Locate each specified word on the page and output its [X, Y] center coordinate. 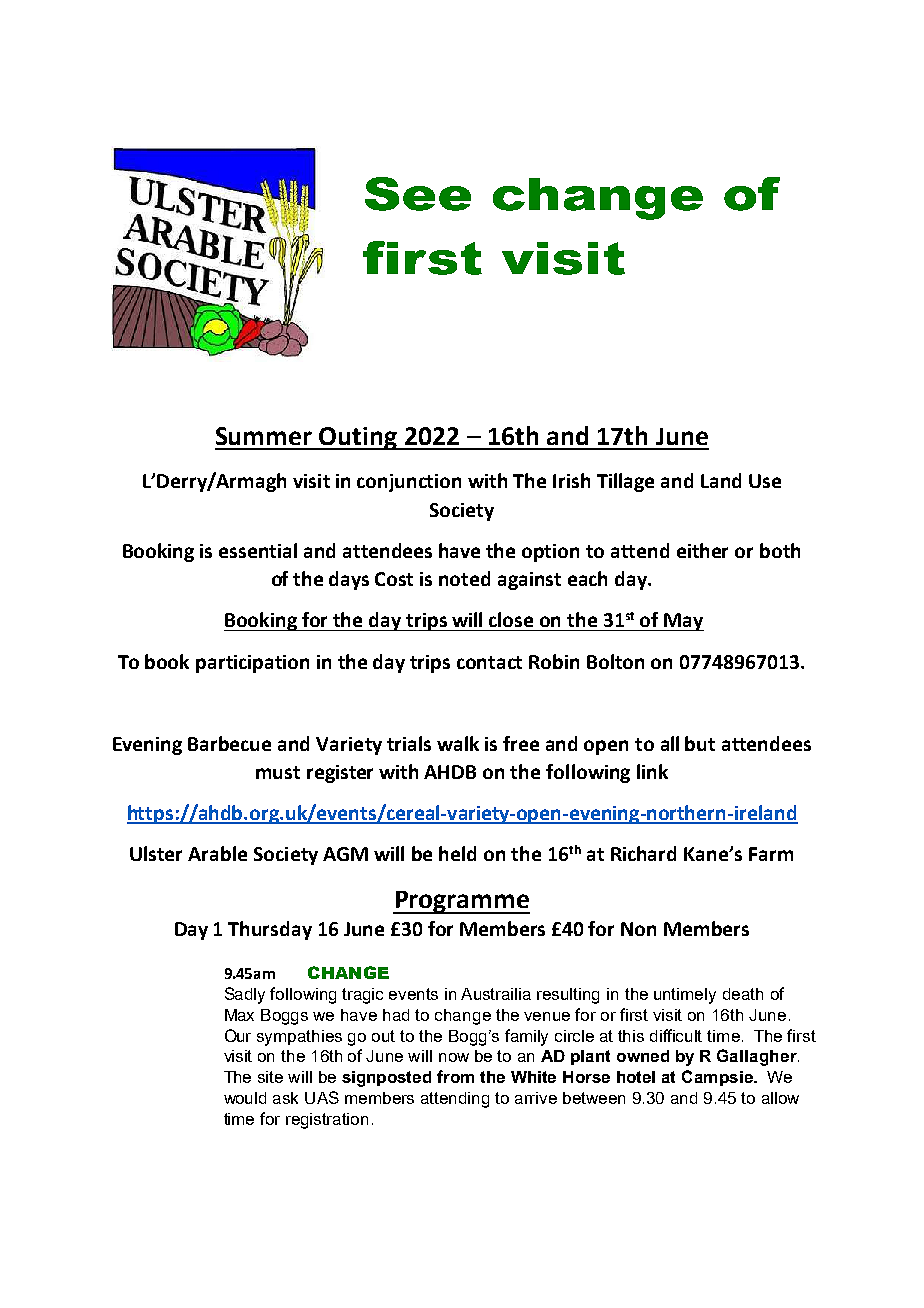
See [418, 194]
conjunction [409, 483]
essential [258, 550]
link [652, 771]
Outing [359, 438]
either [702, 550]
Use [765, 481]
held [457, 853]
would [245, 1098]
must [278, 772]
